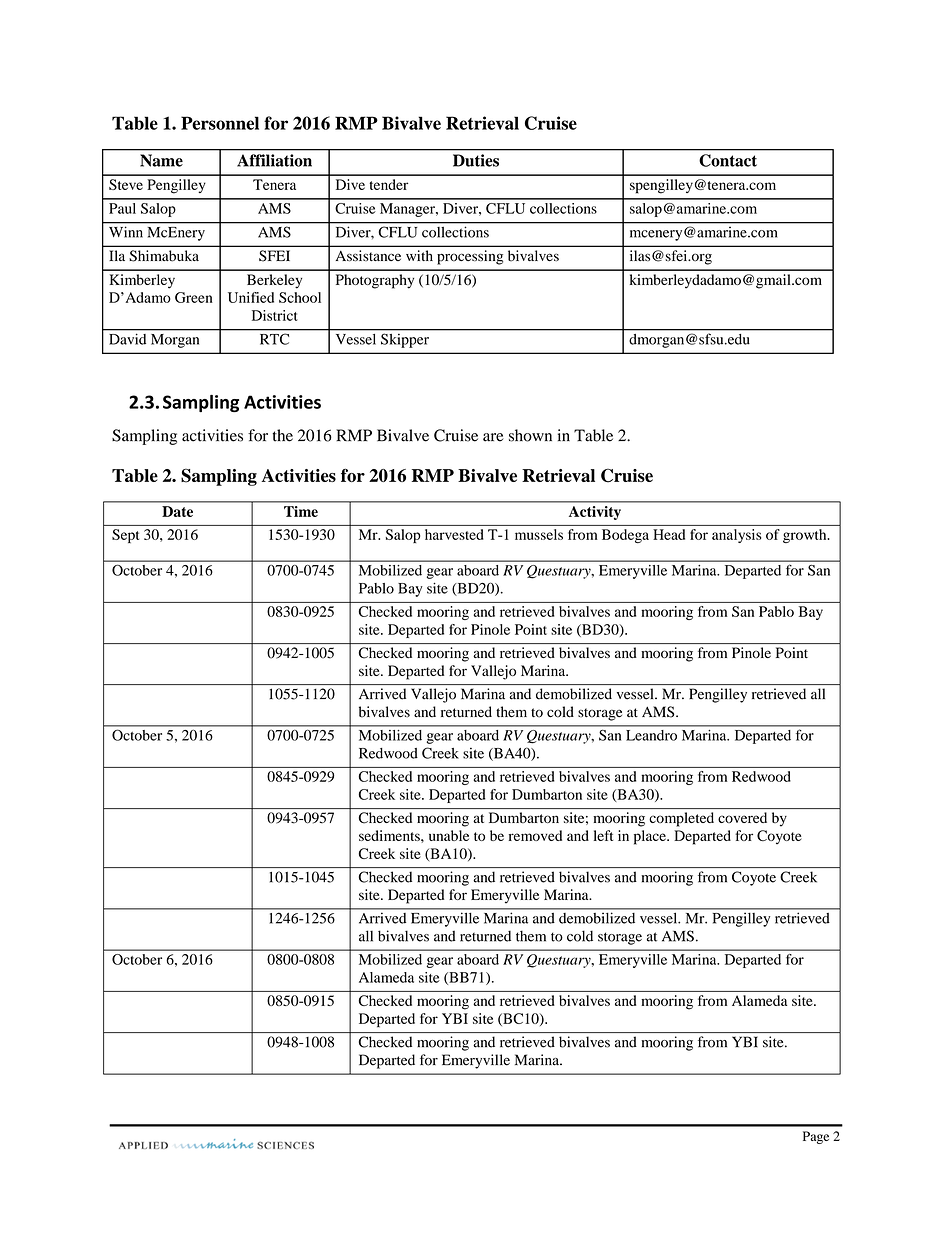 The width and height of the screenshot is (952, 1233). I want to click on analysis, so click(736, 536).
